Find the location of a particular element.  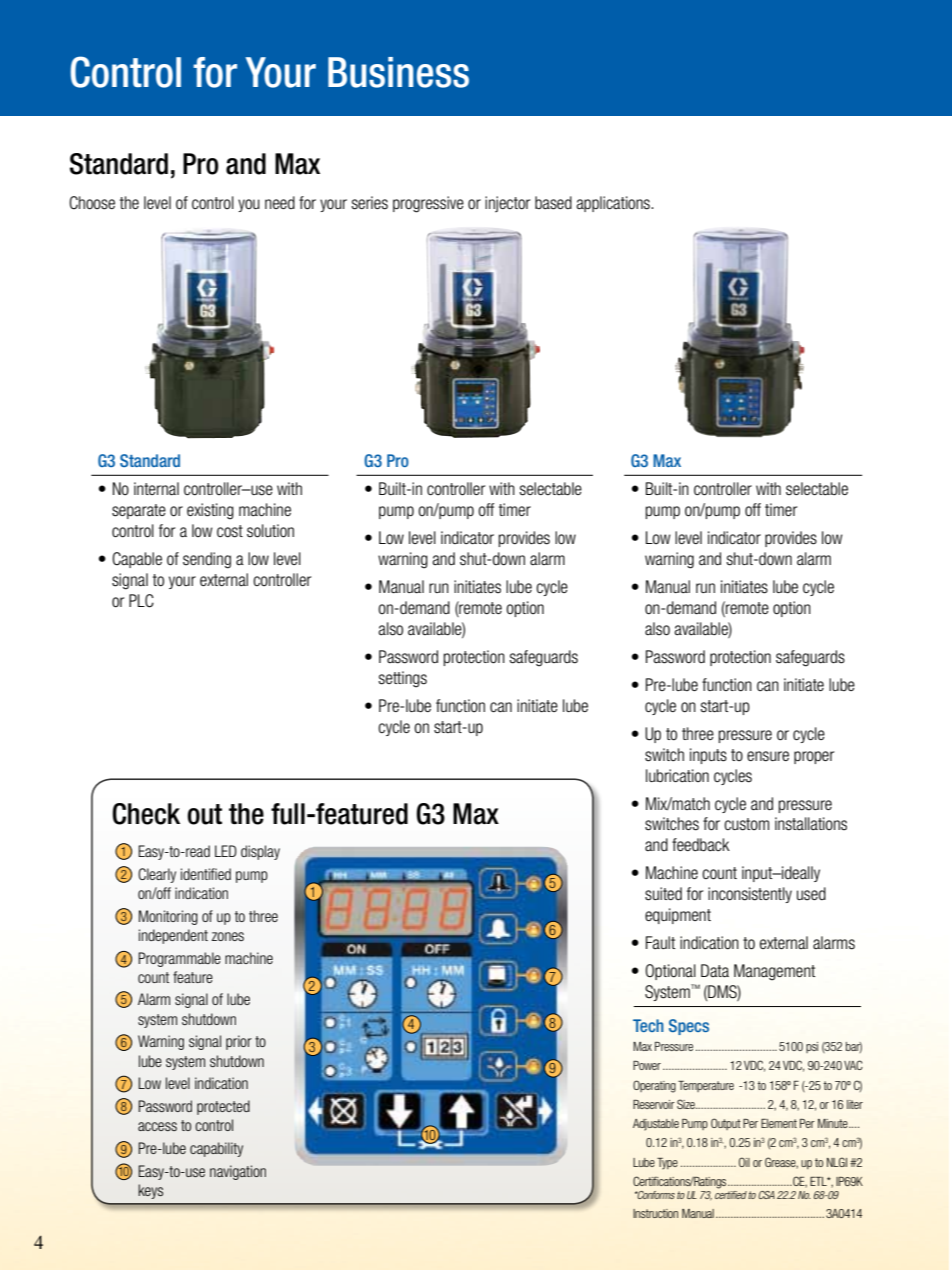

injector is located at coordinates (507, 204).
